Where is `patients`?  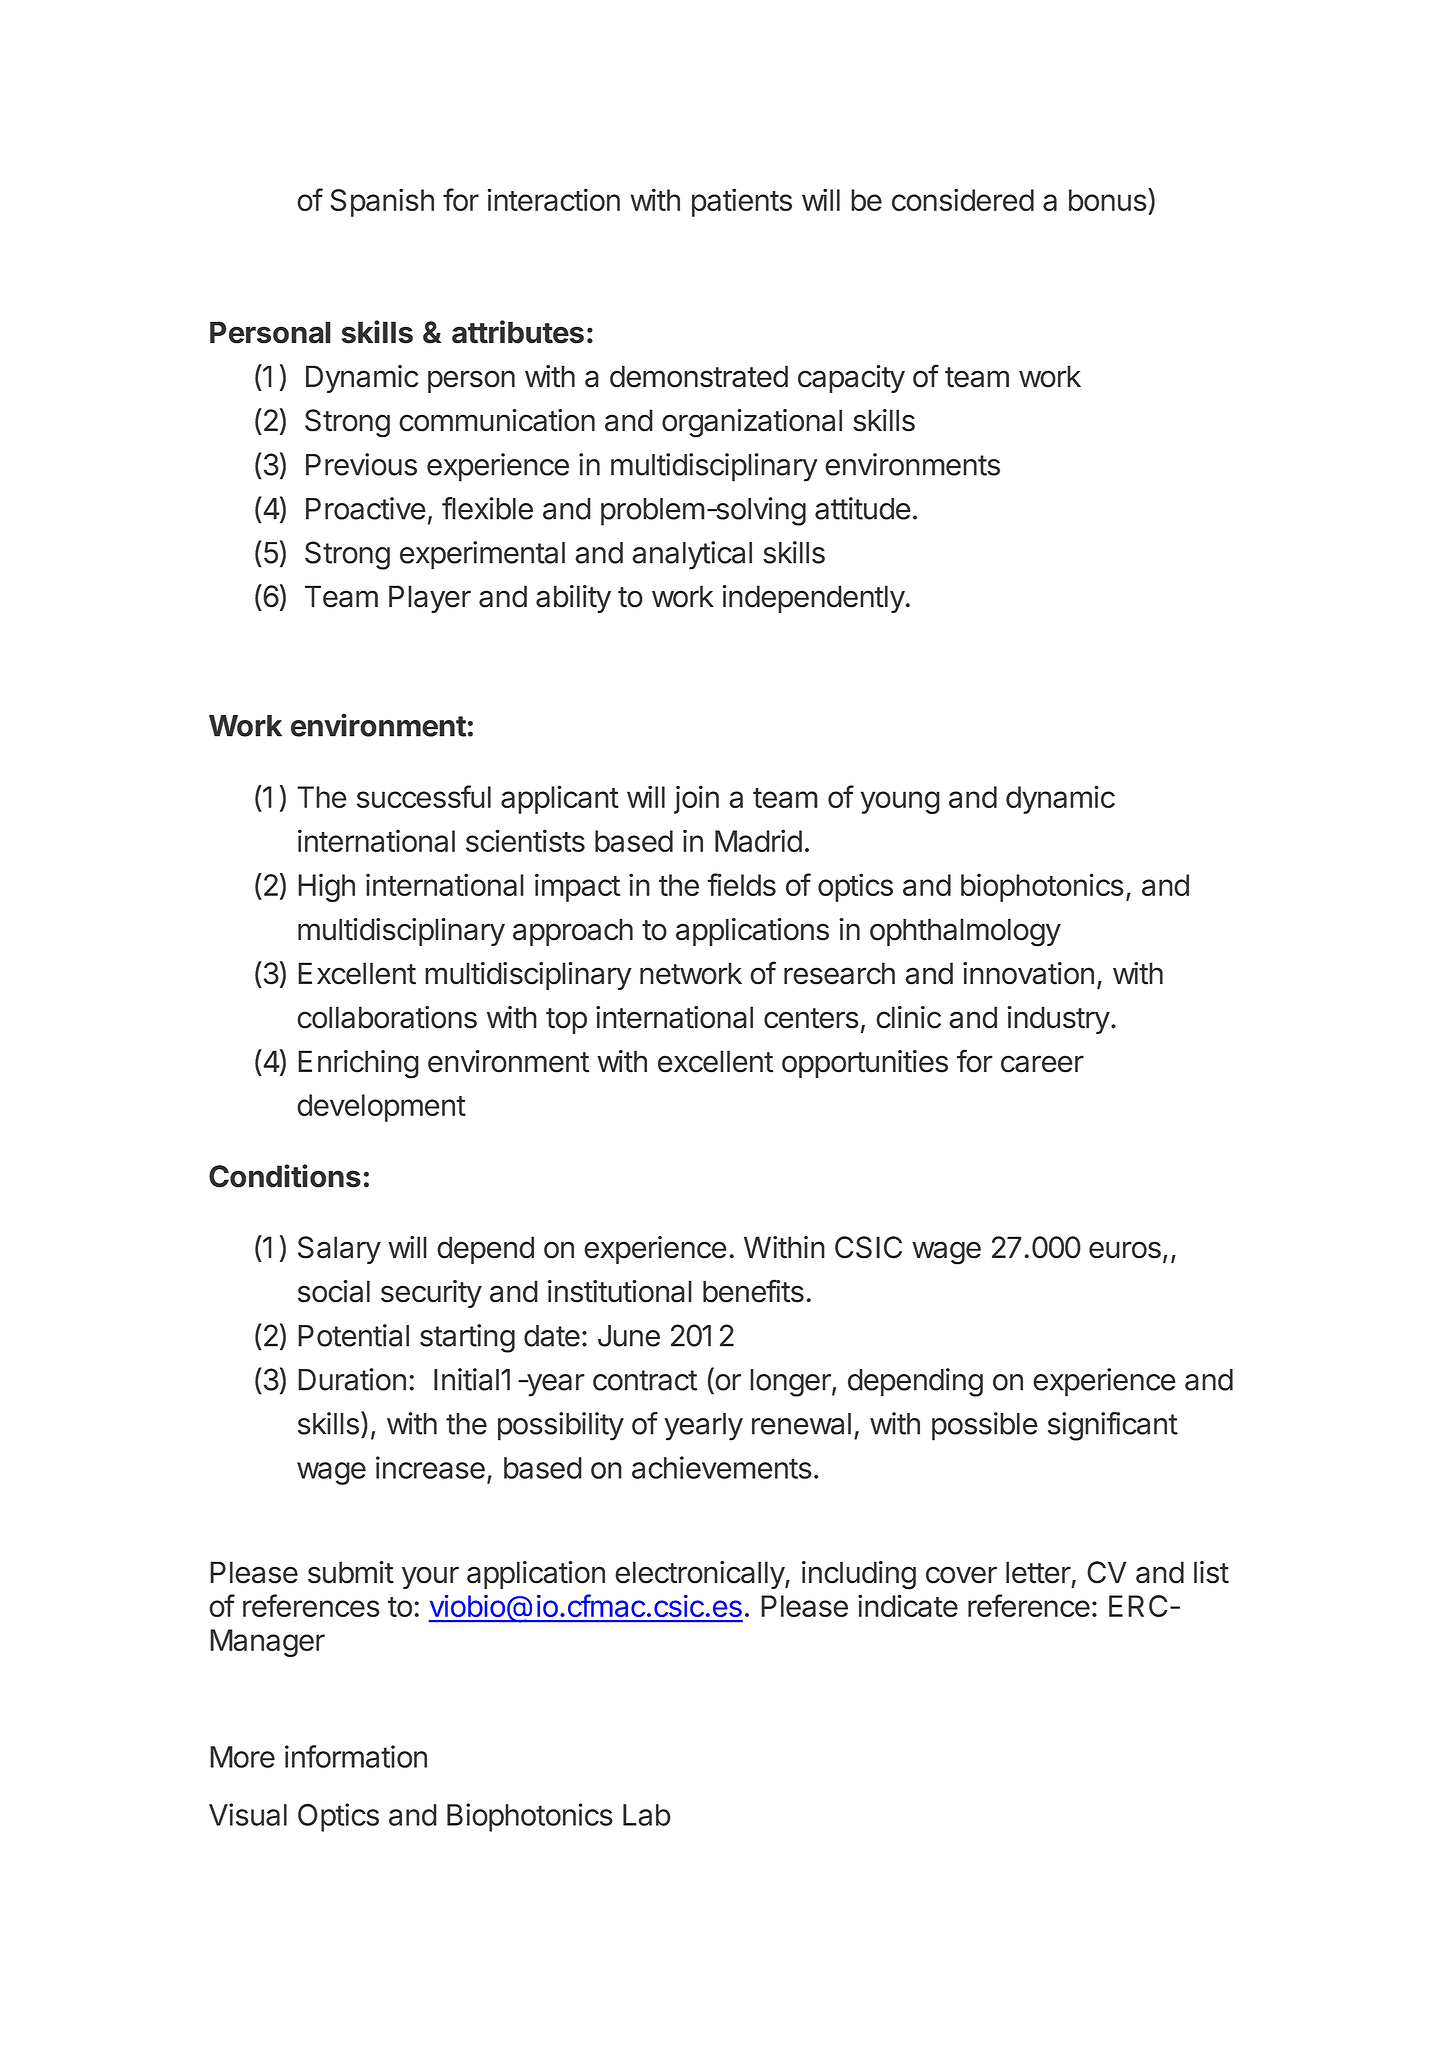
patients is located at coordinates (742, 202).
